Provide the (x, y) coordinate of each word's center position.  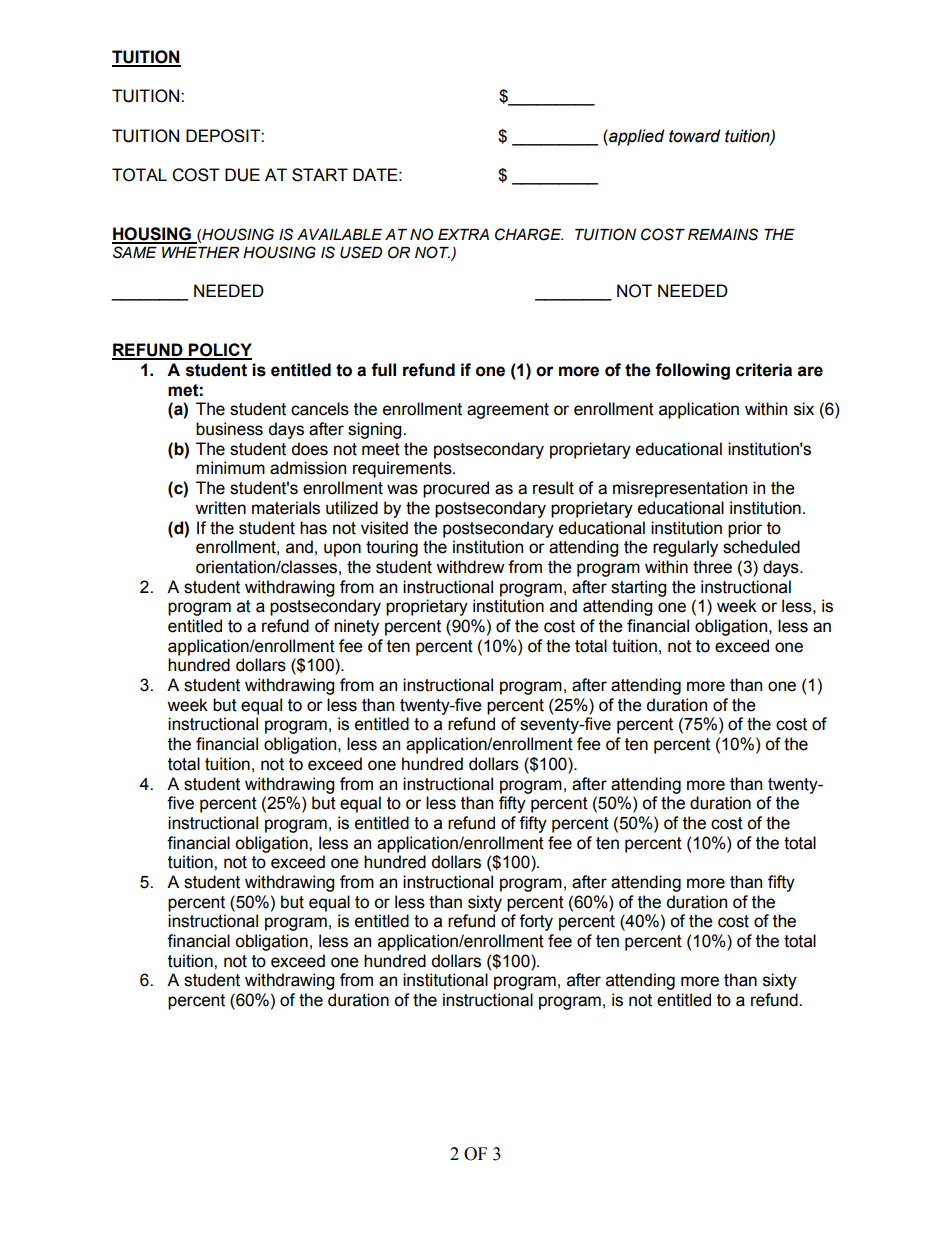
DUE (242, 175)
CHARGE (529, 234)
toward (695, 136)
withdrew (470, 567)
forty (536, 922)
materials (286, 508)
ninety (356, 627)
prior (745, 529)
